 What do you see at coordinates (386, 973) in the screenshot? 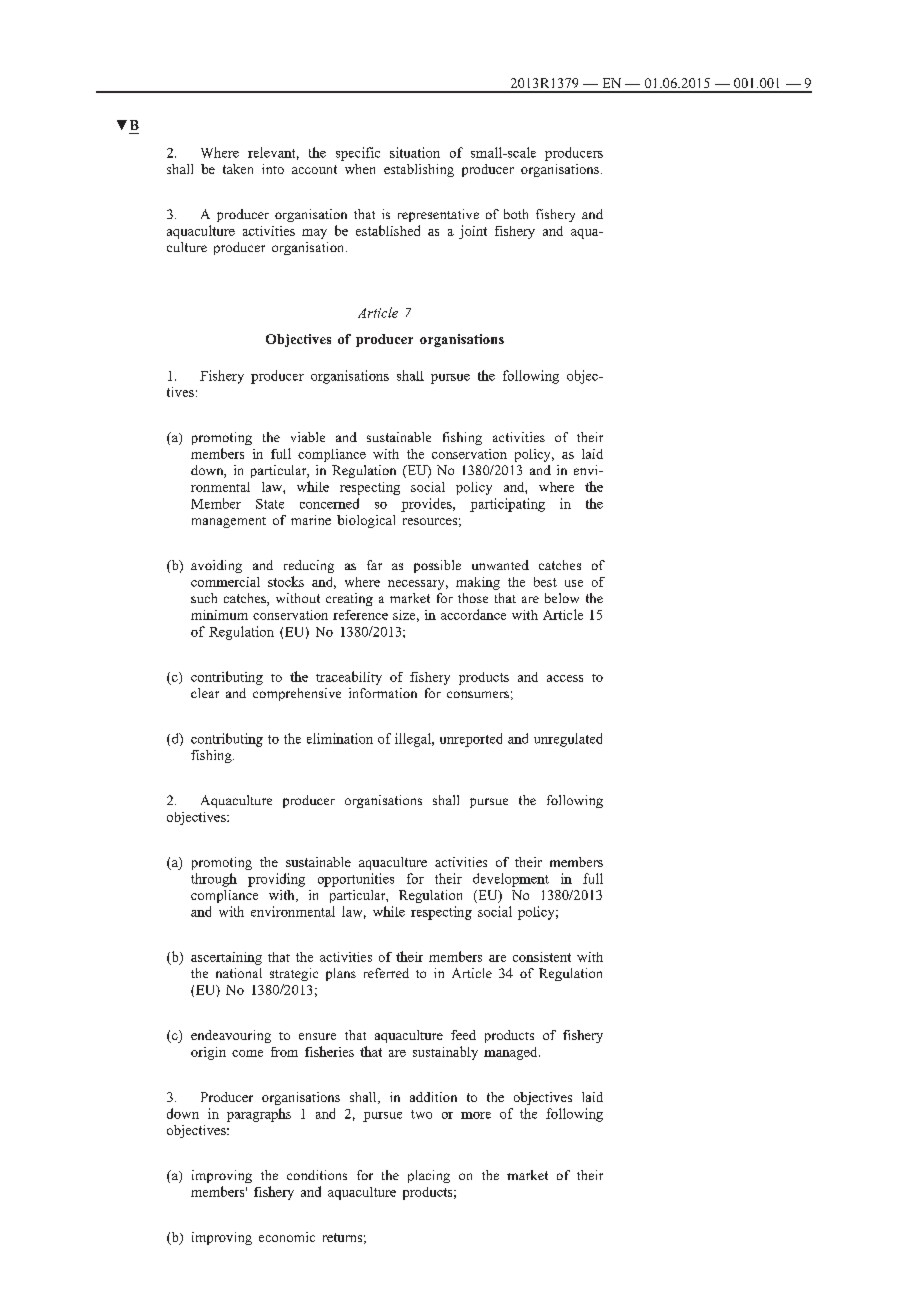
I see `referred` at bounding box center [386, 973].
